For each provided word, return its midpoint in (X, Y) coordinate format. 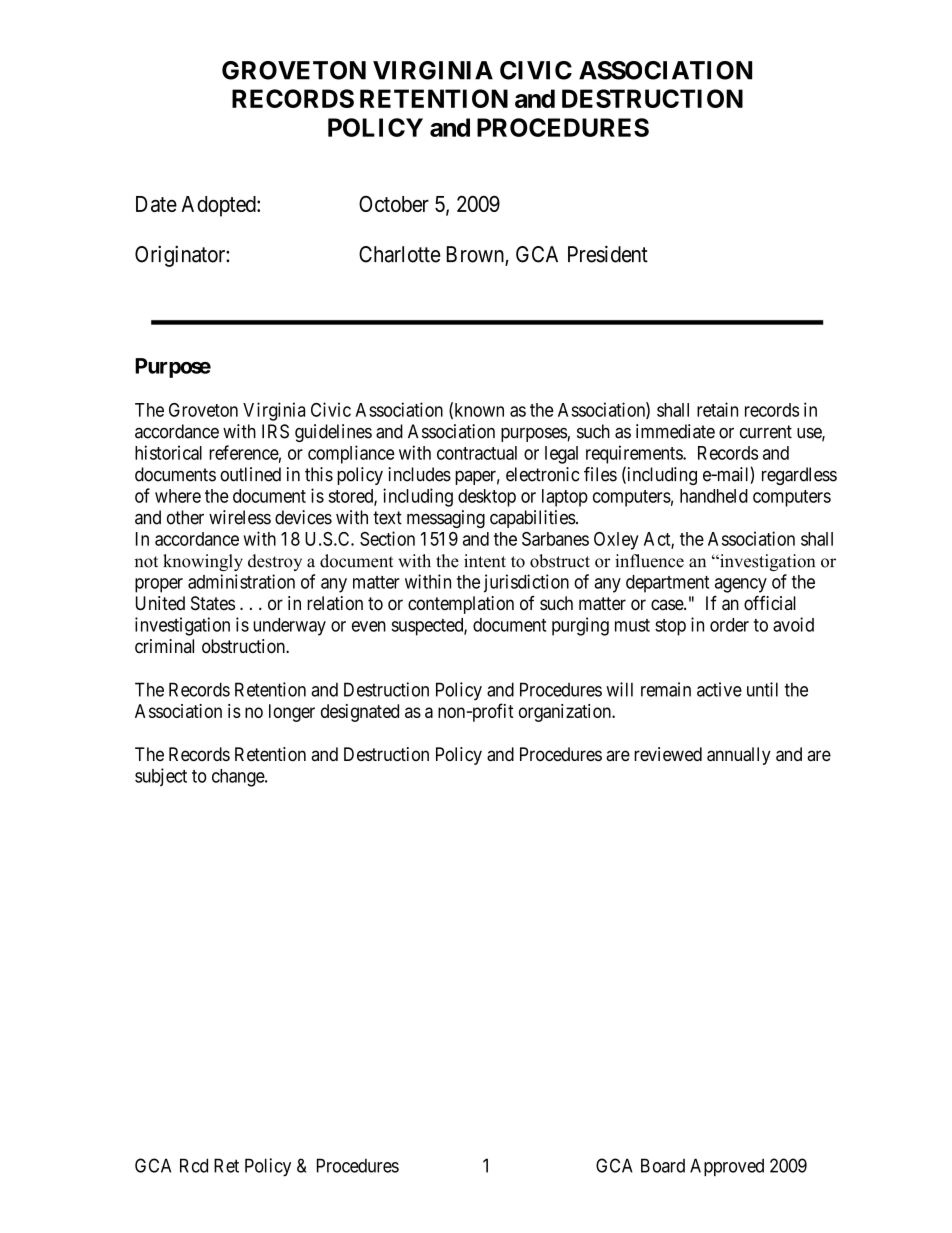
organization (566, 713)
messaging (446, 519)
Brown (476, 255)
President (608, 254)
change (239, 778)
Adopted (219, 206)
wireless (240, 517)
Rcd (194, 1165)
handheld (714, 496)
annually (739, 756)
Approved (727, 1167)
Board (663, 1165)
